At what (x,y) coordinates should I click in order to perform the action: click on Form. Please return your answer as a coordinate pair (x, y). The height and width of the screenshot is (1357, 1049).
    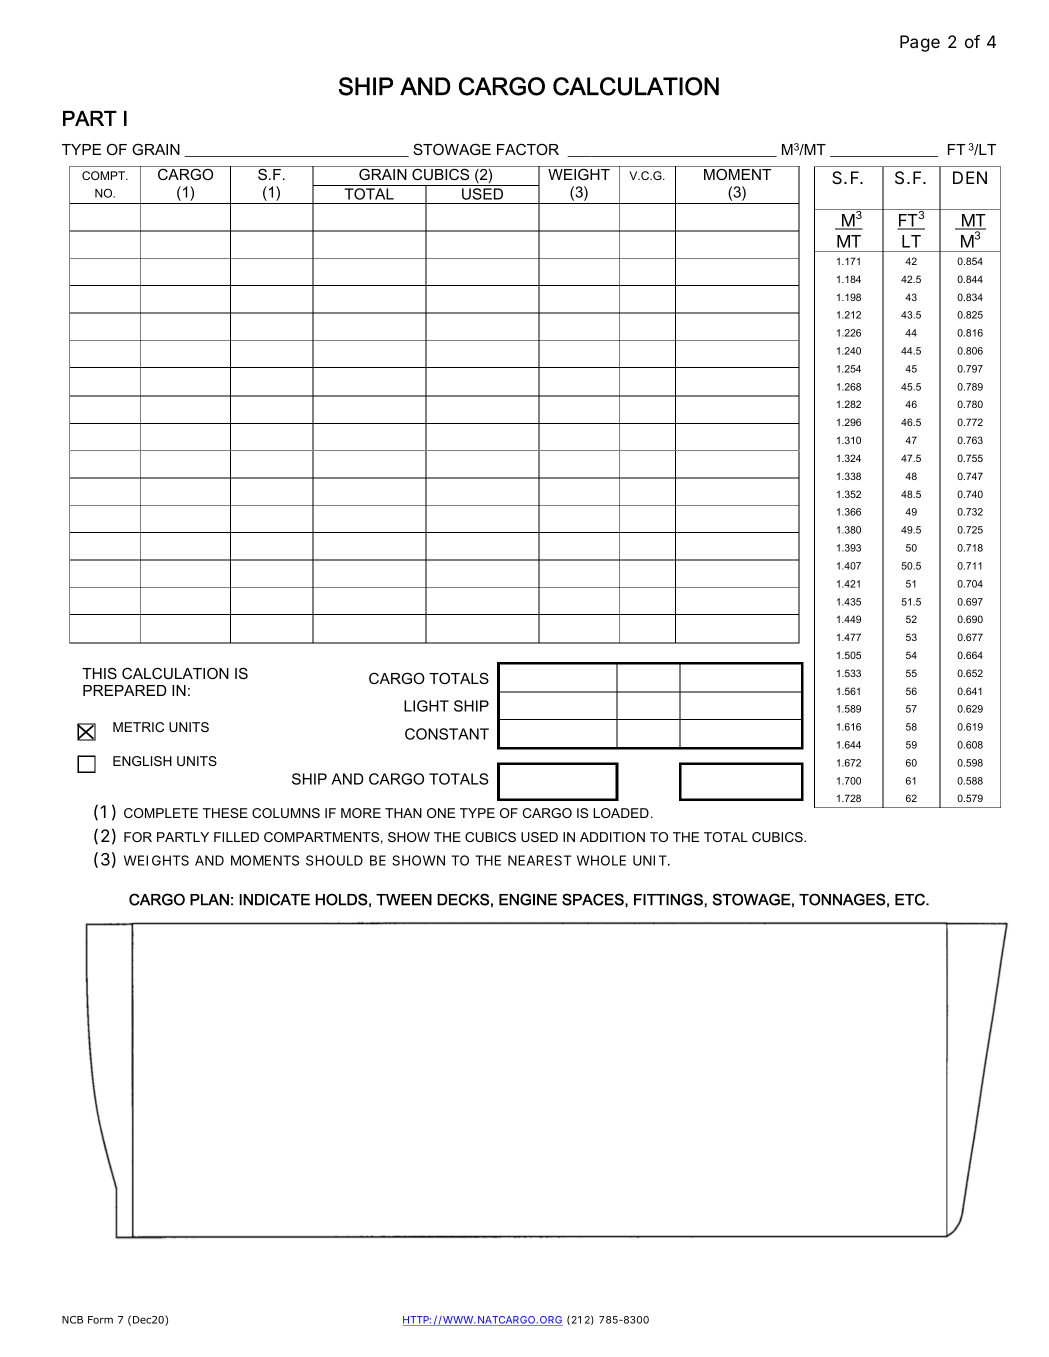
    Looking at the image, I should click on (100, 1320).
